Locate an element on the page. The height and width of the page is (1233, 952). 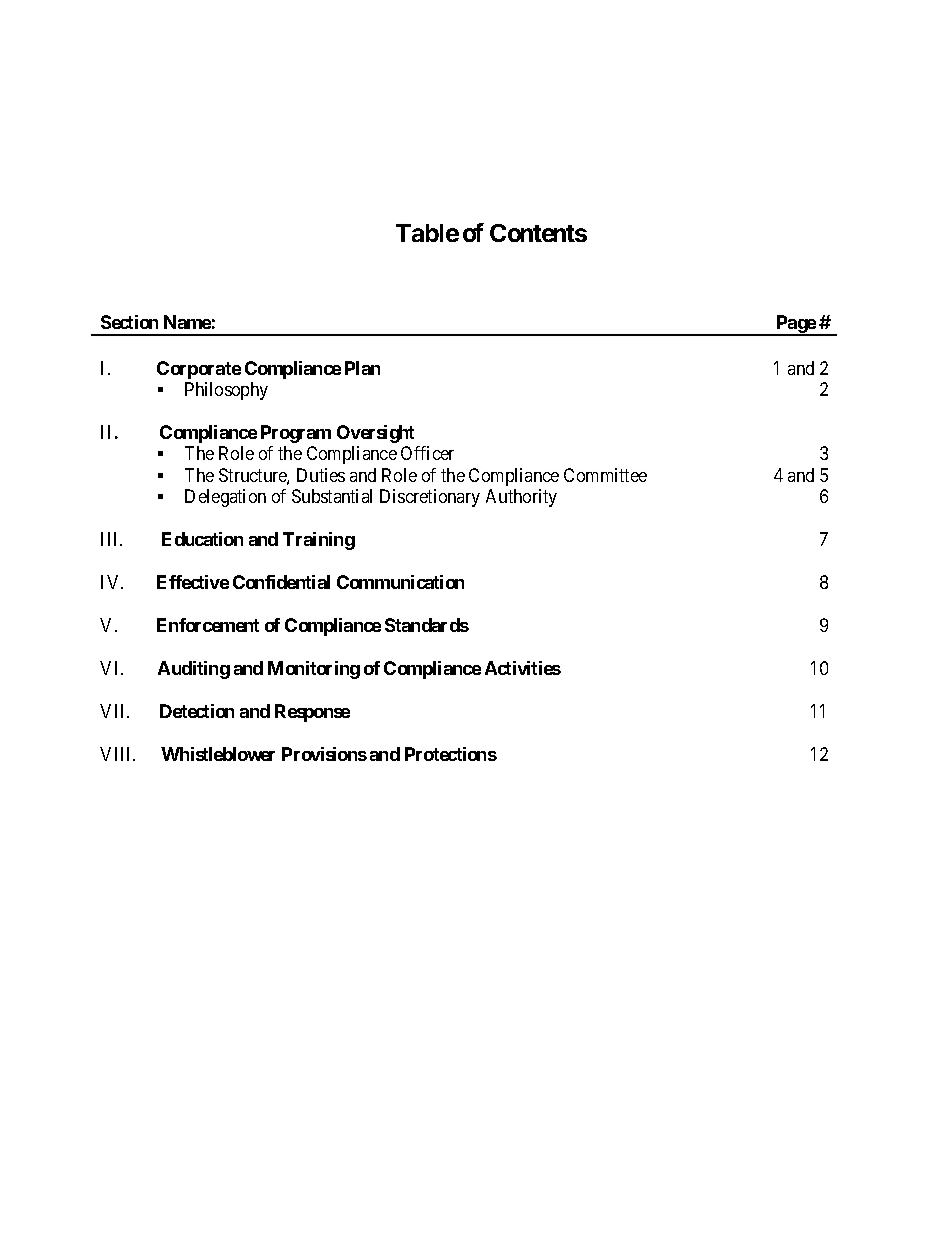
Provisions is located at coordinates (324, 754).
